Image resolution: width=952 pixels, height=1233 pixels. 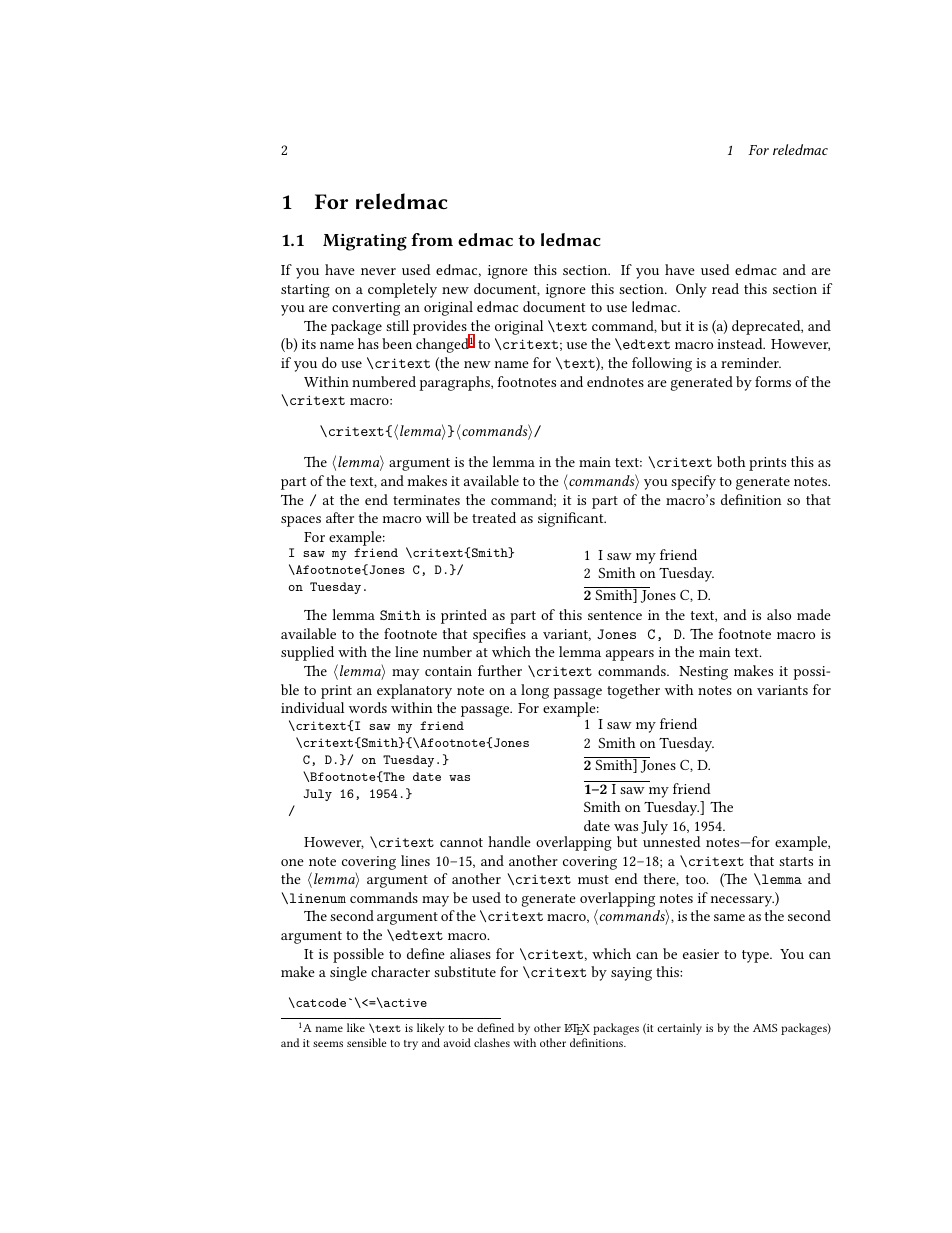 I want to click on never, so click(x=378, y=271).
